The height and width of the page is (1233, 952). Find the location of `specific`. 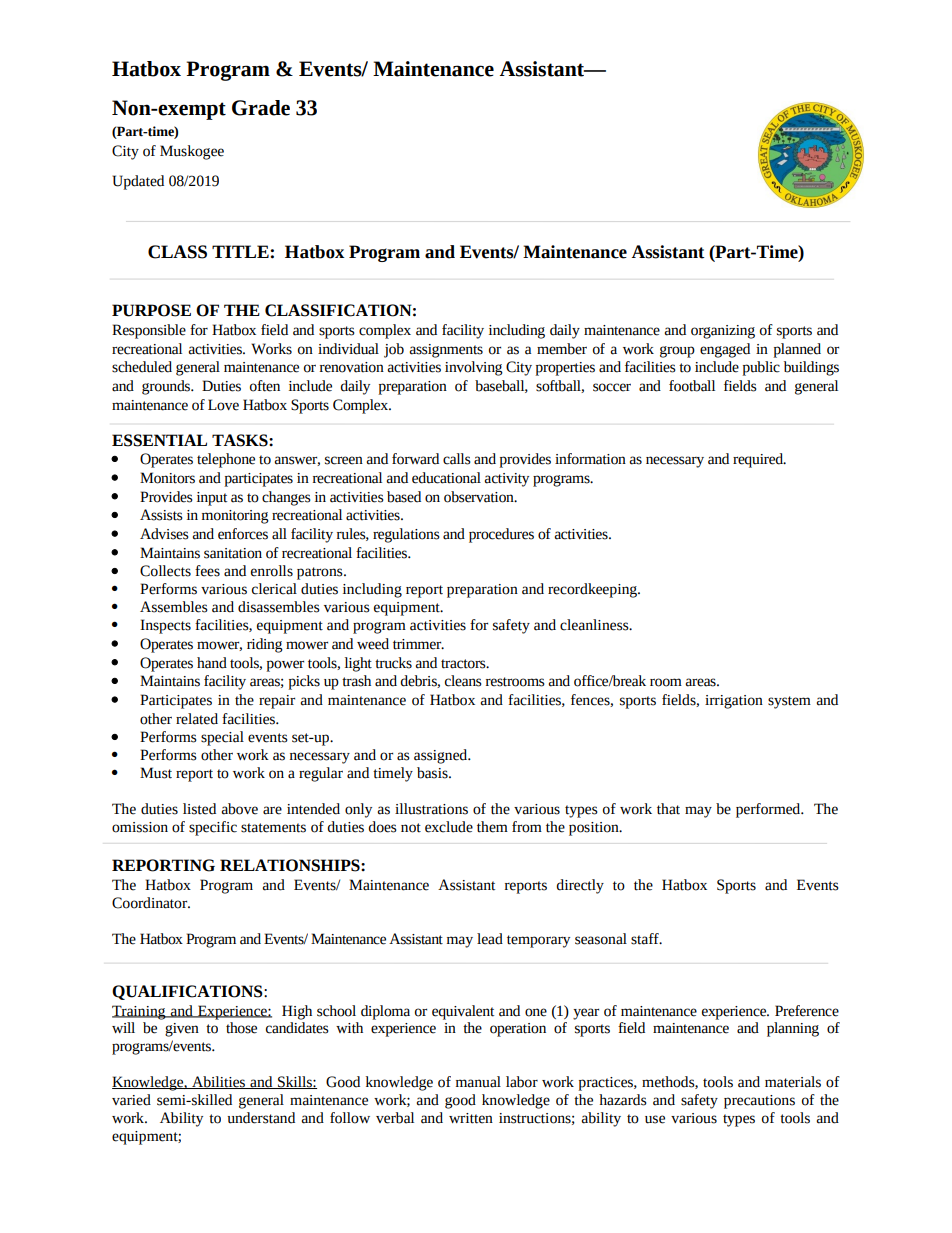

specific is located at coordinates (213, 828).
